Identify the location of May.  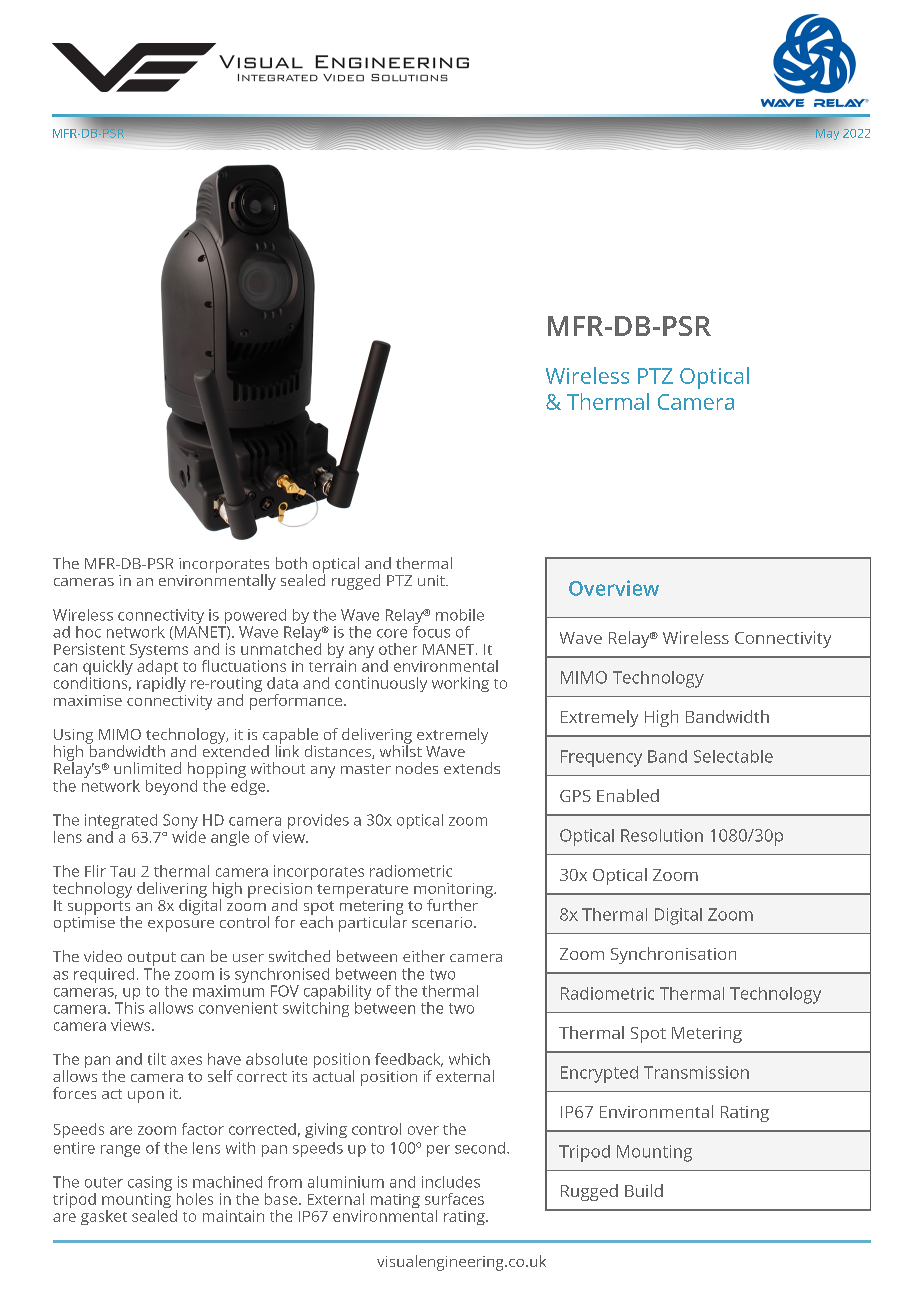
(826, 133).
